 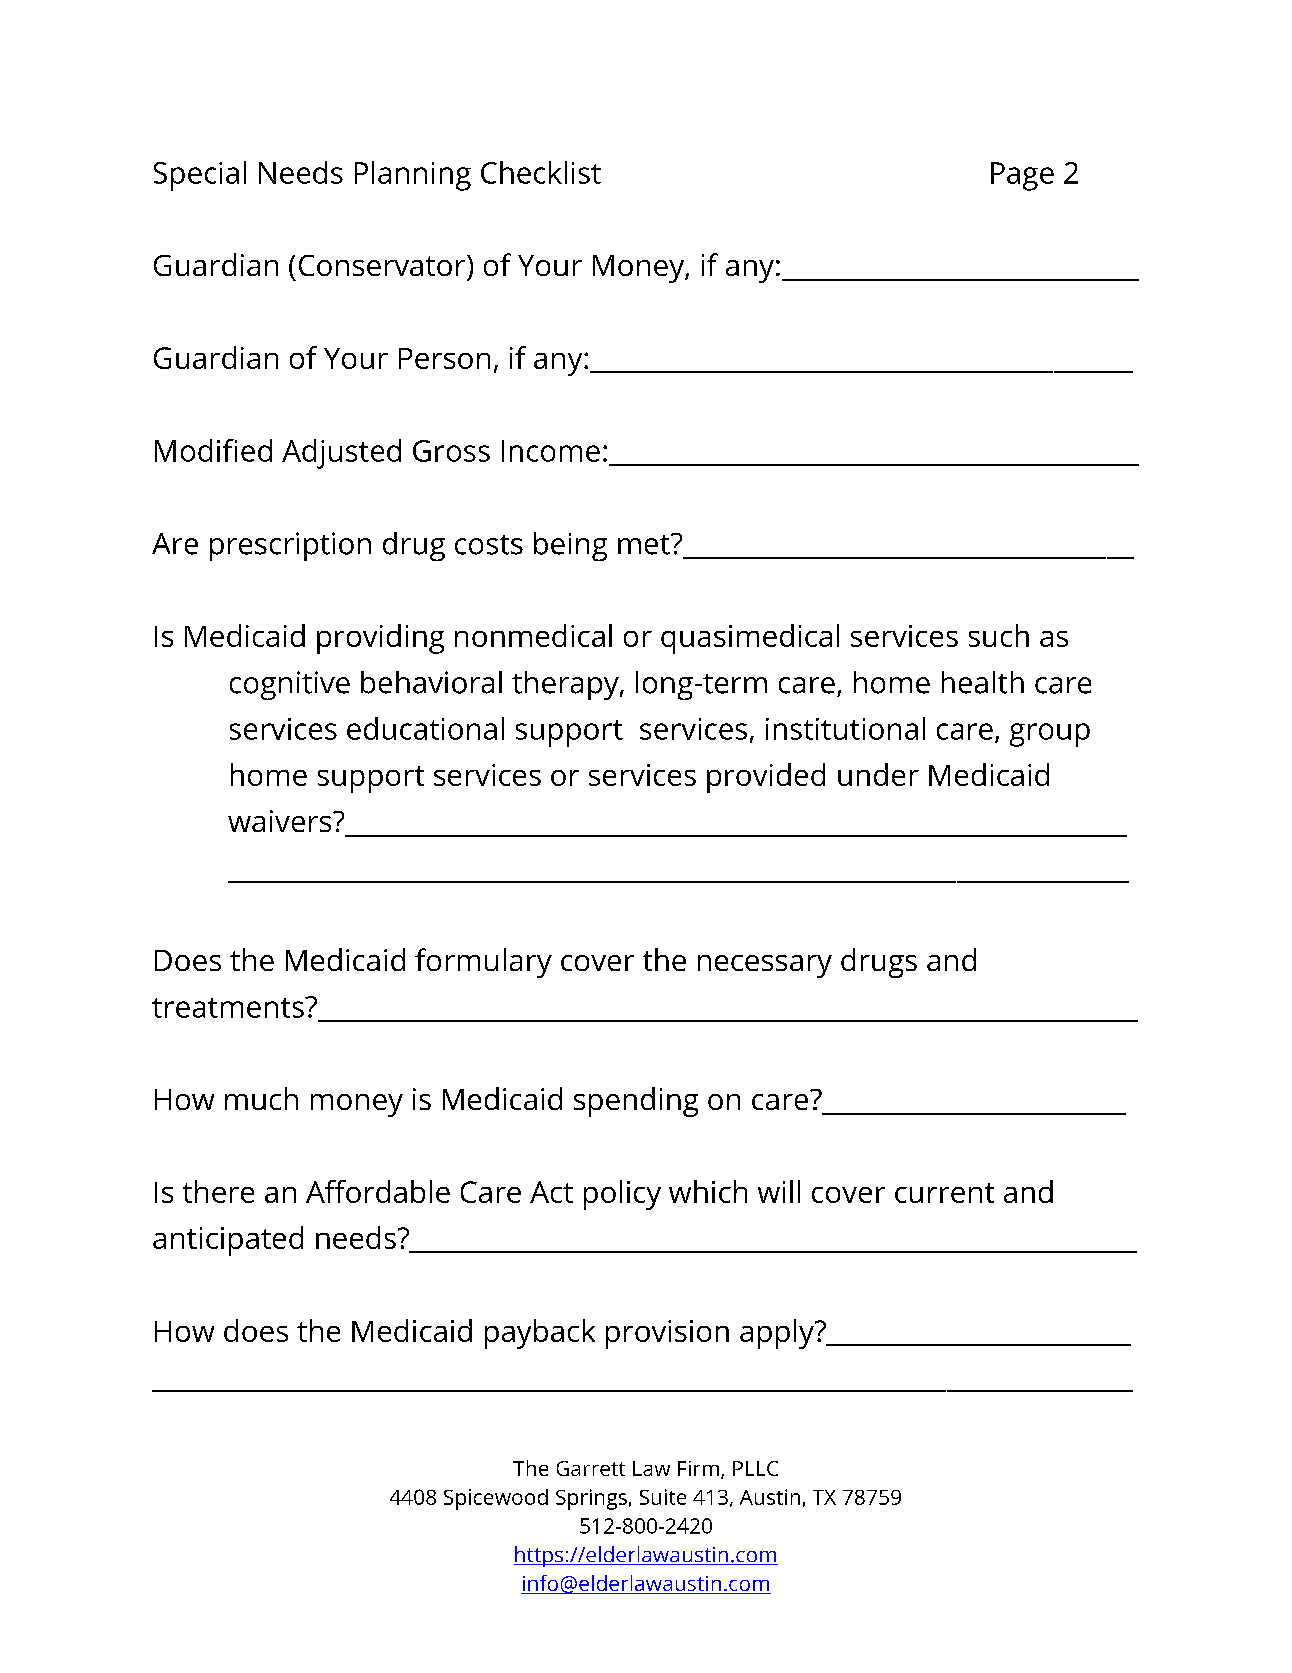 I want to click on Page, so click(x=1022, y=176).
